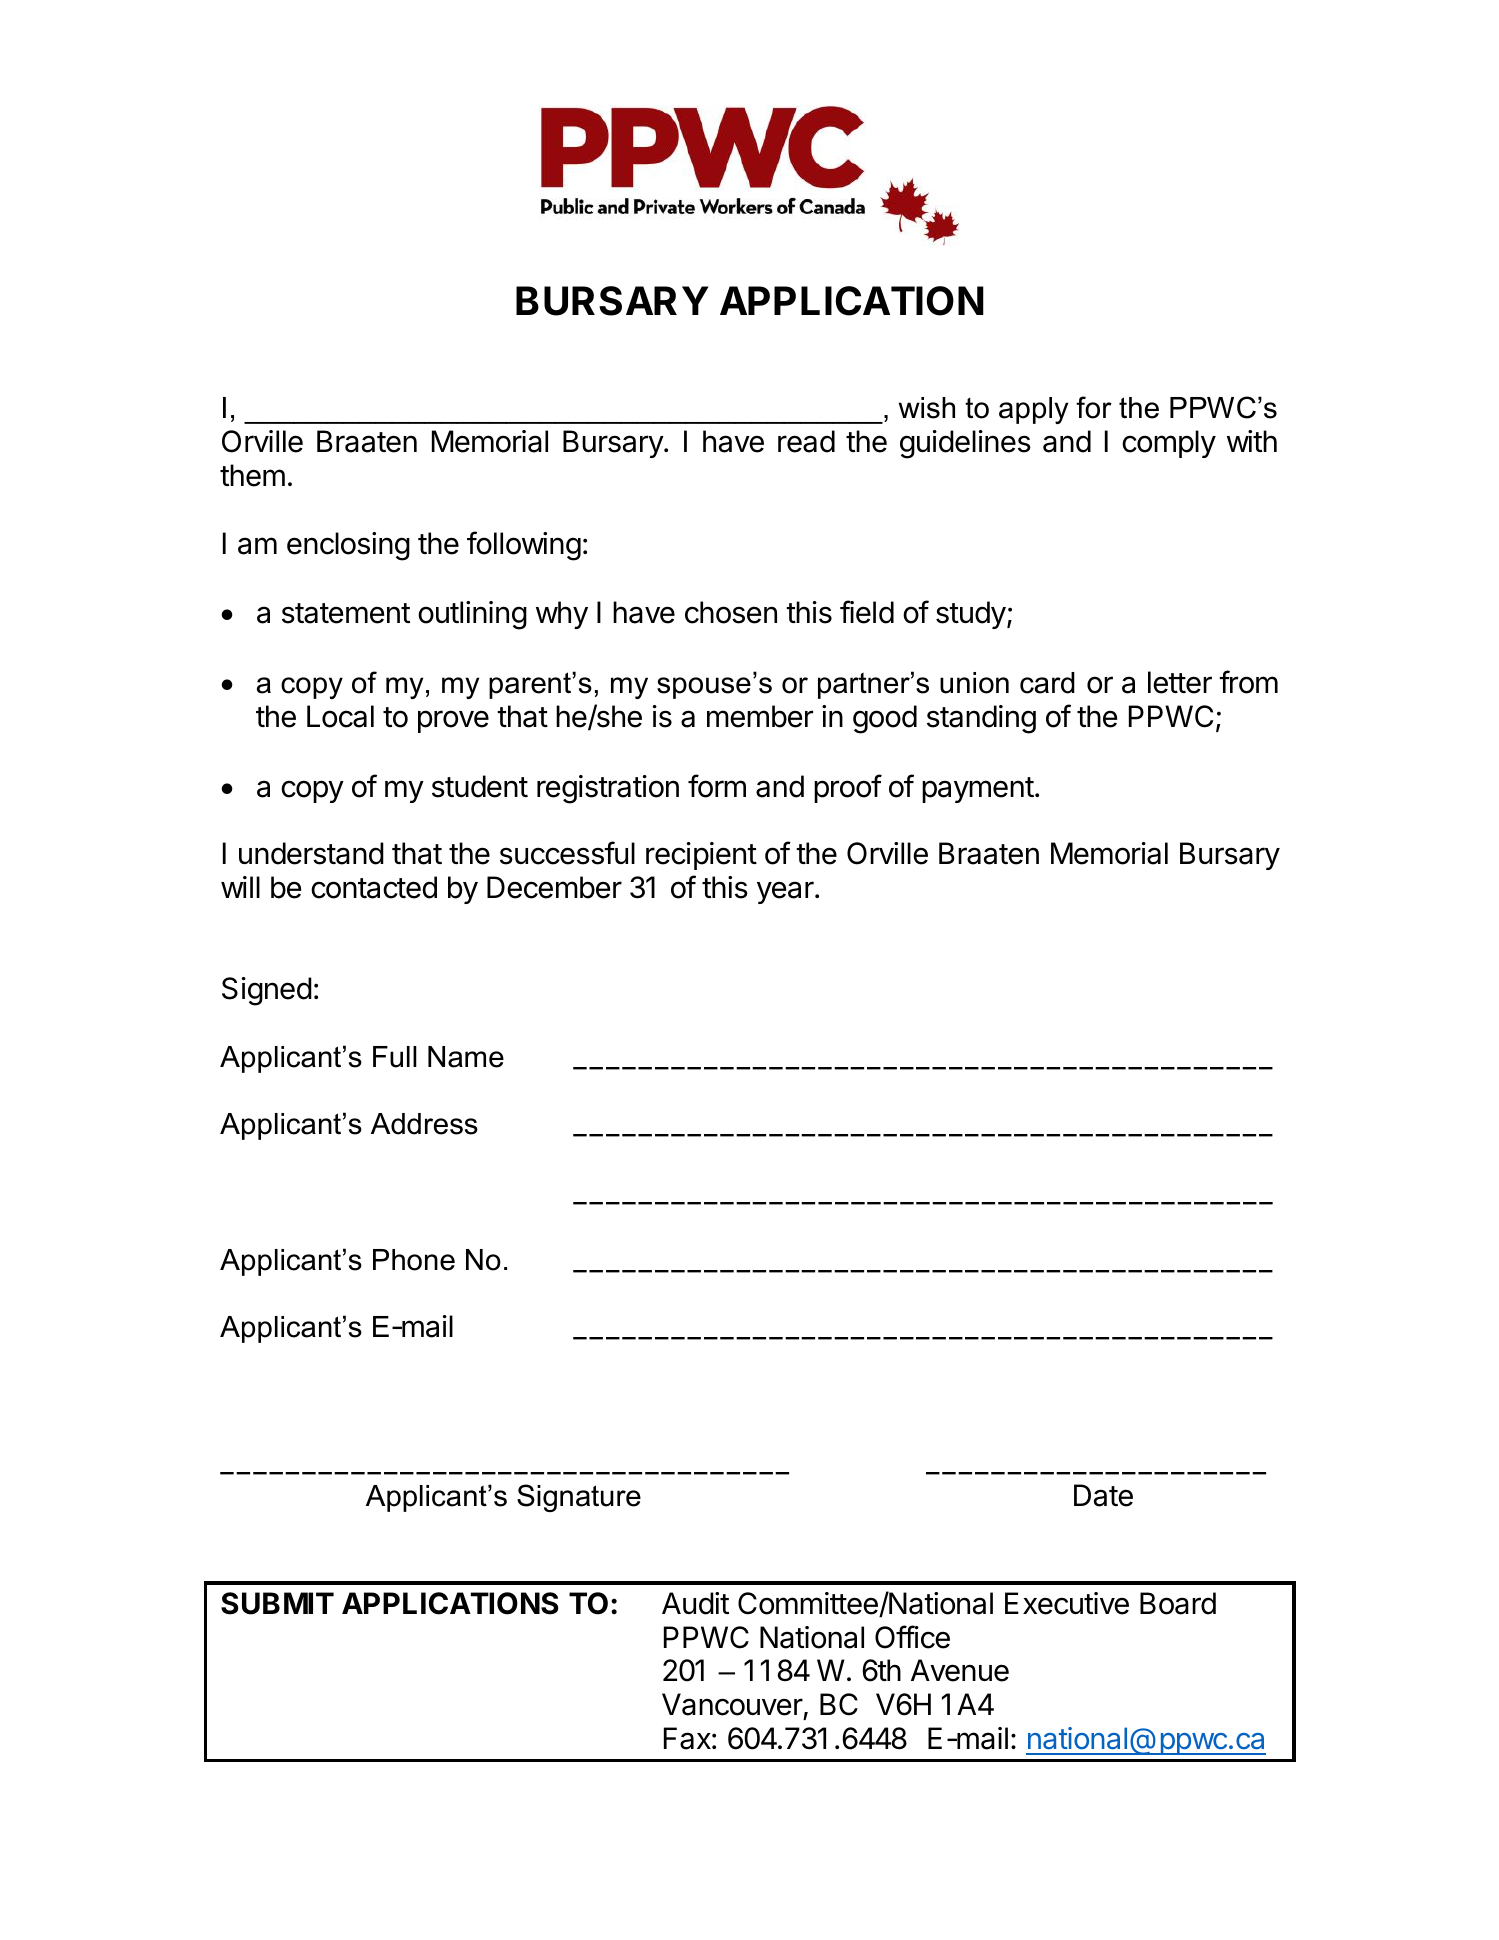 The width and height of the image is (1499, 1940). I want to click on Date, so click(1103, 1495).
